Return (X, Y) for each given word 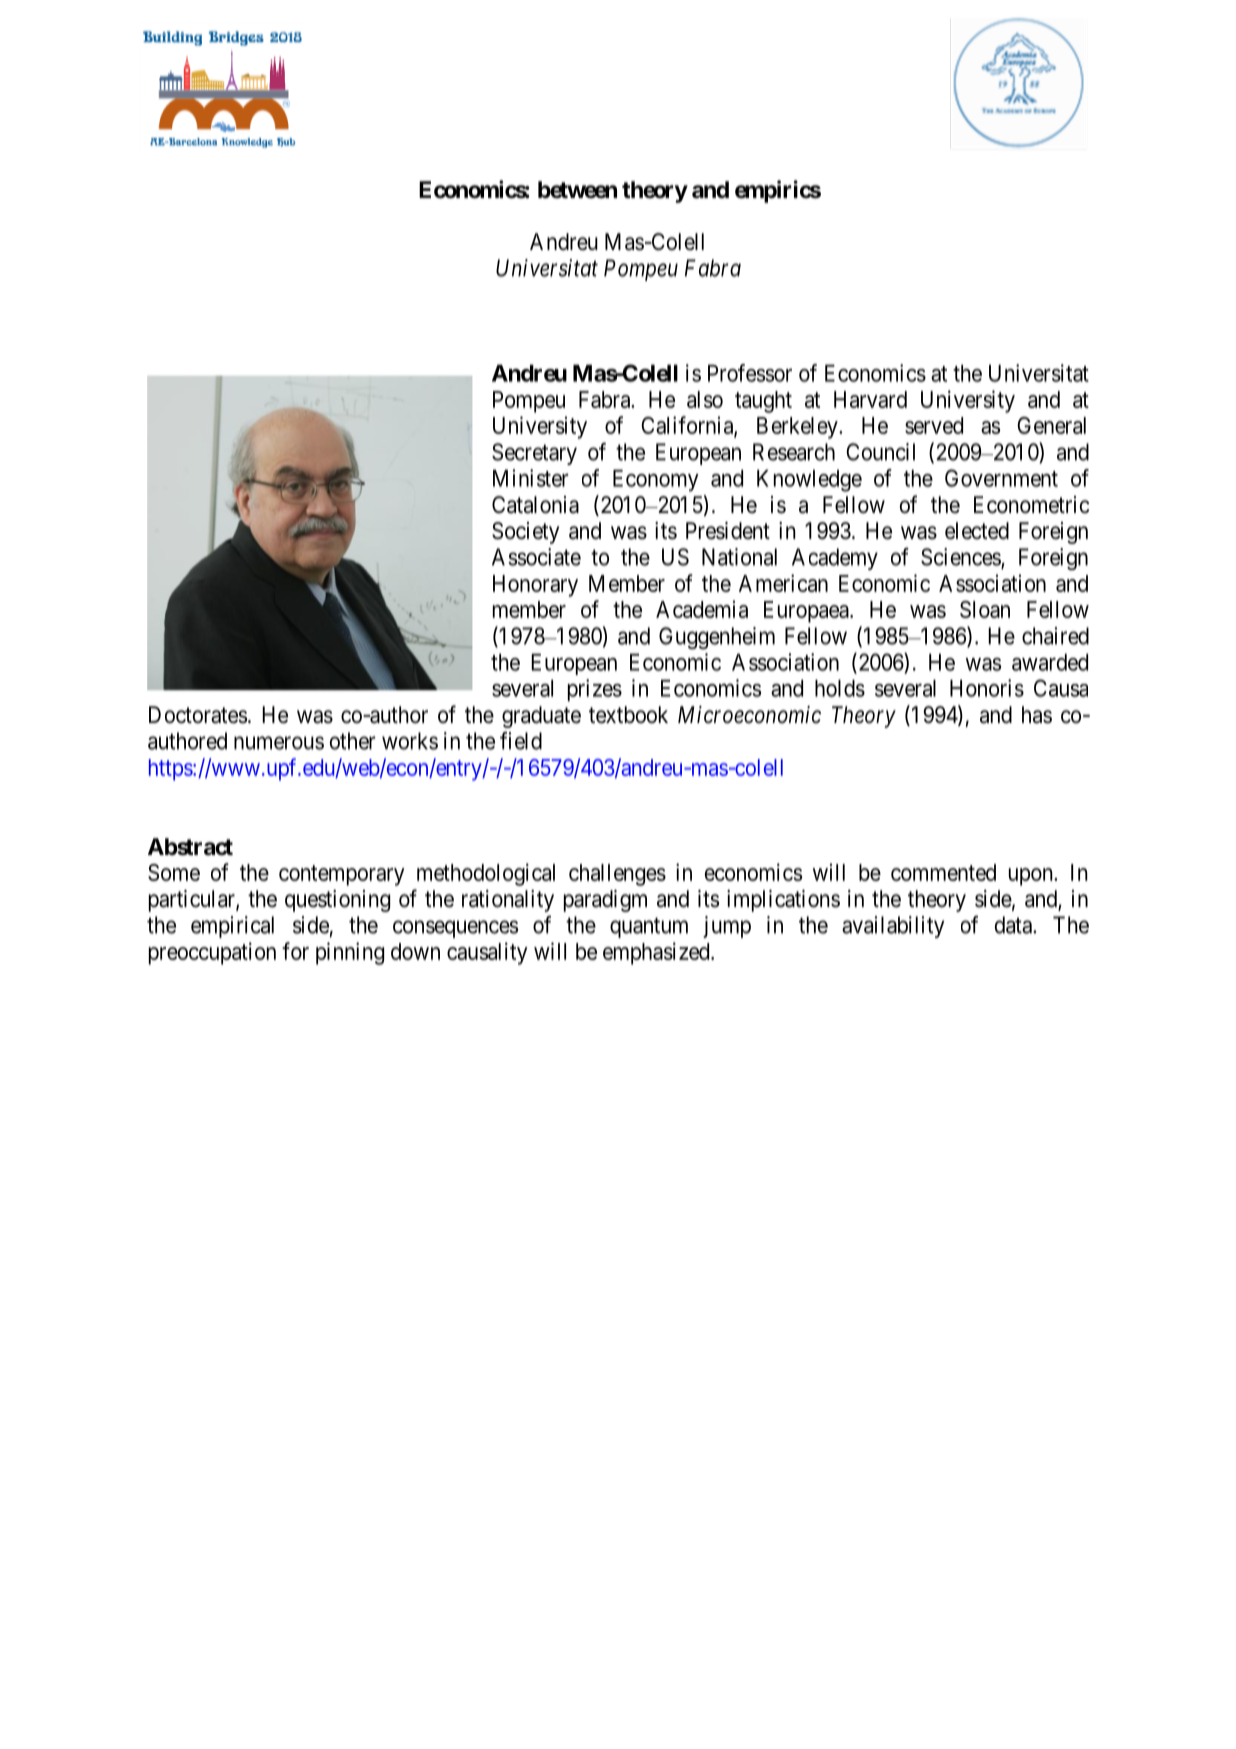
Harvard (870, 399)
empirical (232, 927)
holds (840, 688)
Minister (531, 478)
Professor (750, 373)
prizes (595, 690)
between (577, 190)
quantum (649, 927)
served (934, 425)
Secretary (534, 454)
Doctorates (198, 715)
